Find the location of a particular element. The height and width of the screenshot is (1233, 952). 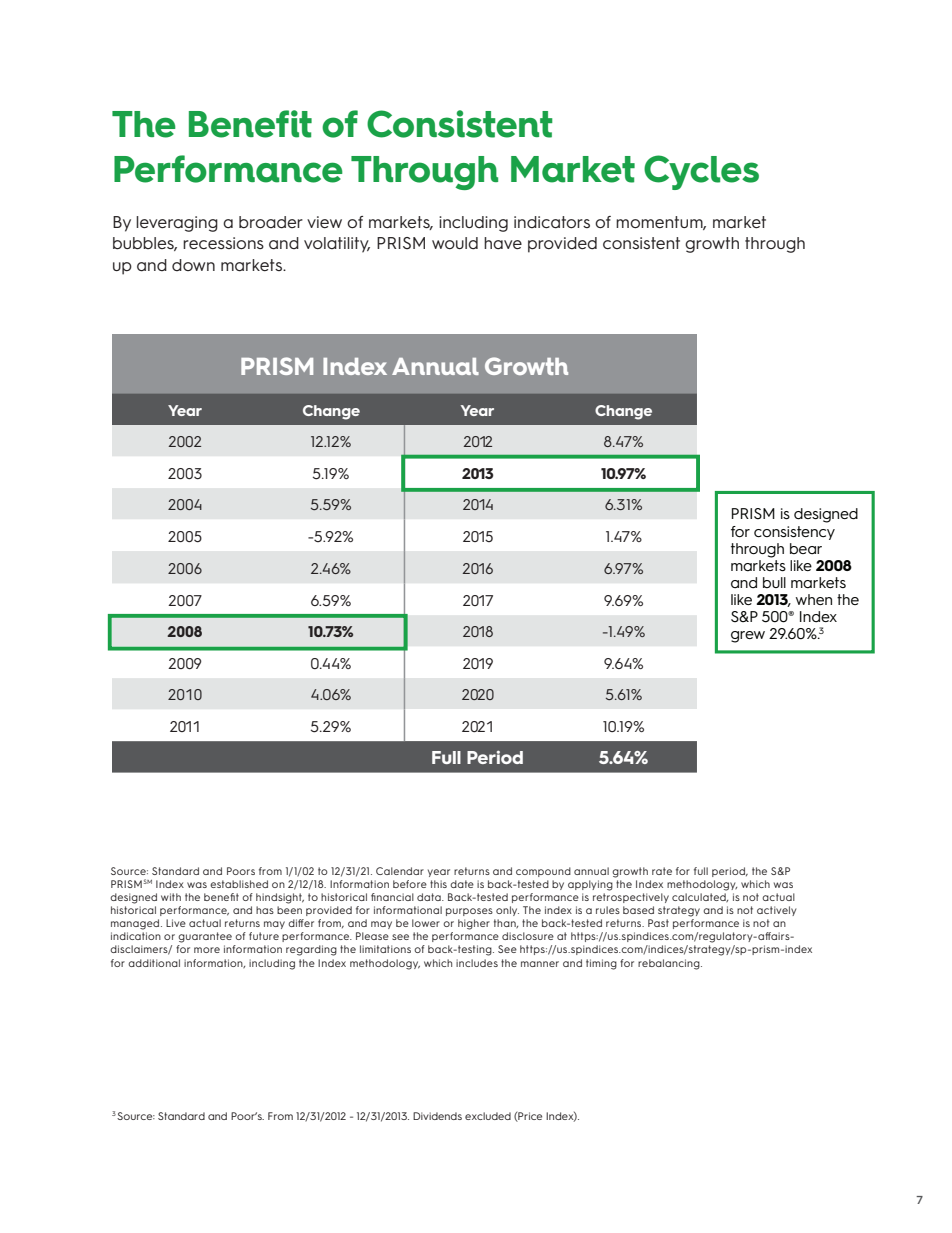

excluded is located at coordinates (488, 1116).
